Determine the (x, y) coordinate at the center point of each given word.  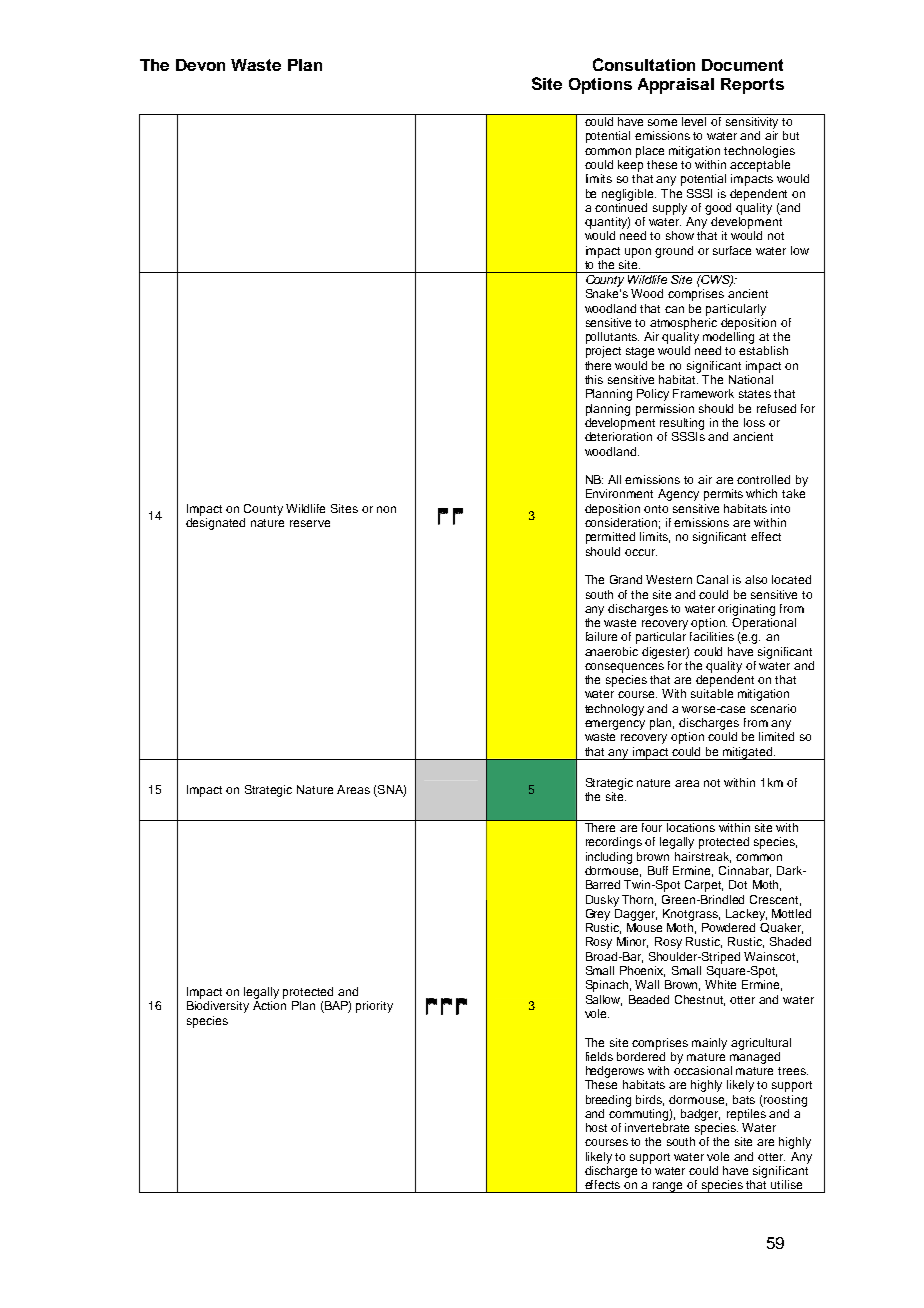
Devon (200, 65)
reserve (310, 523)
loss (754, 422)
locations (691, 827)
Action (269, 1005)
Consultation (644, 64)
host (596, 1127)
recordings (614, 843)
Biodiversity (218, 1007)
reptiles (746, 1113)
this (594, 379)
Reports (752, 86)
